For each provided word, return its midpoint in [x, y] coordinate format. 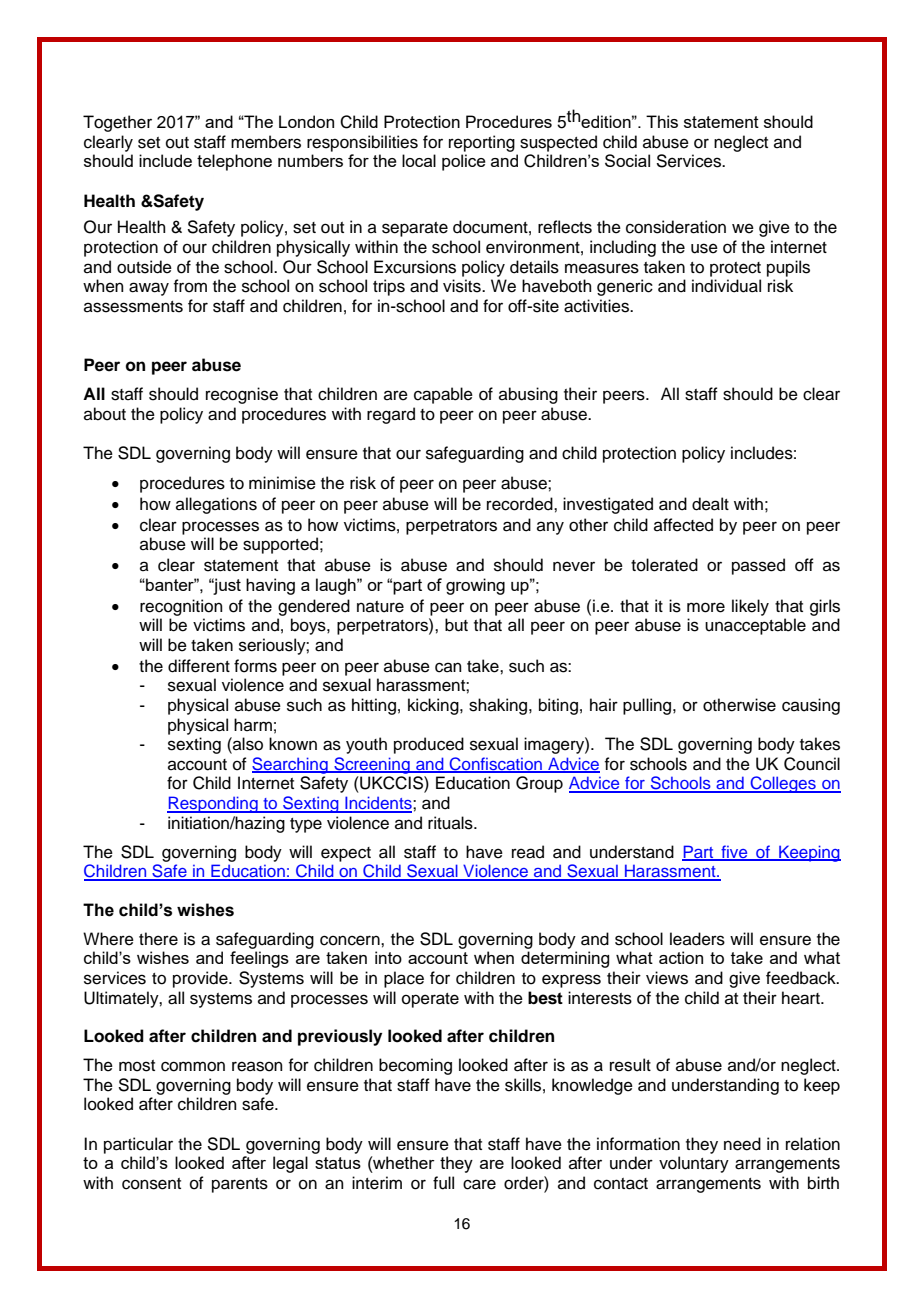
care [479, 1184]
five [734, 853]
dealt [710, 504]
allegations [216, 505]
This [662, 121]
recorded [521, 504]
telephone [234, 162]
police [464, 162]
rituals [451, 823]
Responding [213, 804]
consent [151, 1184]
